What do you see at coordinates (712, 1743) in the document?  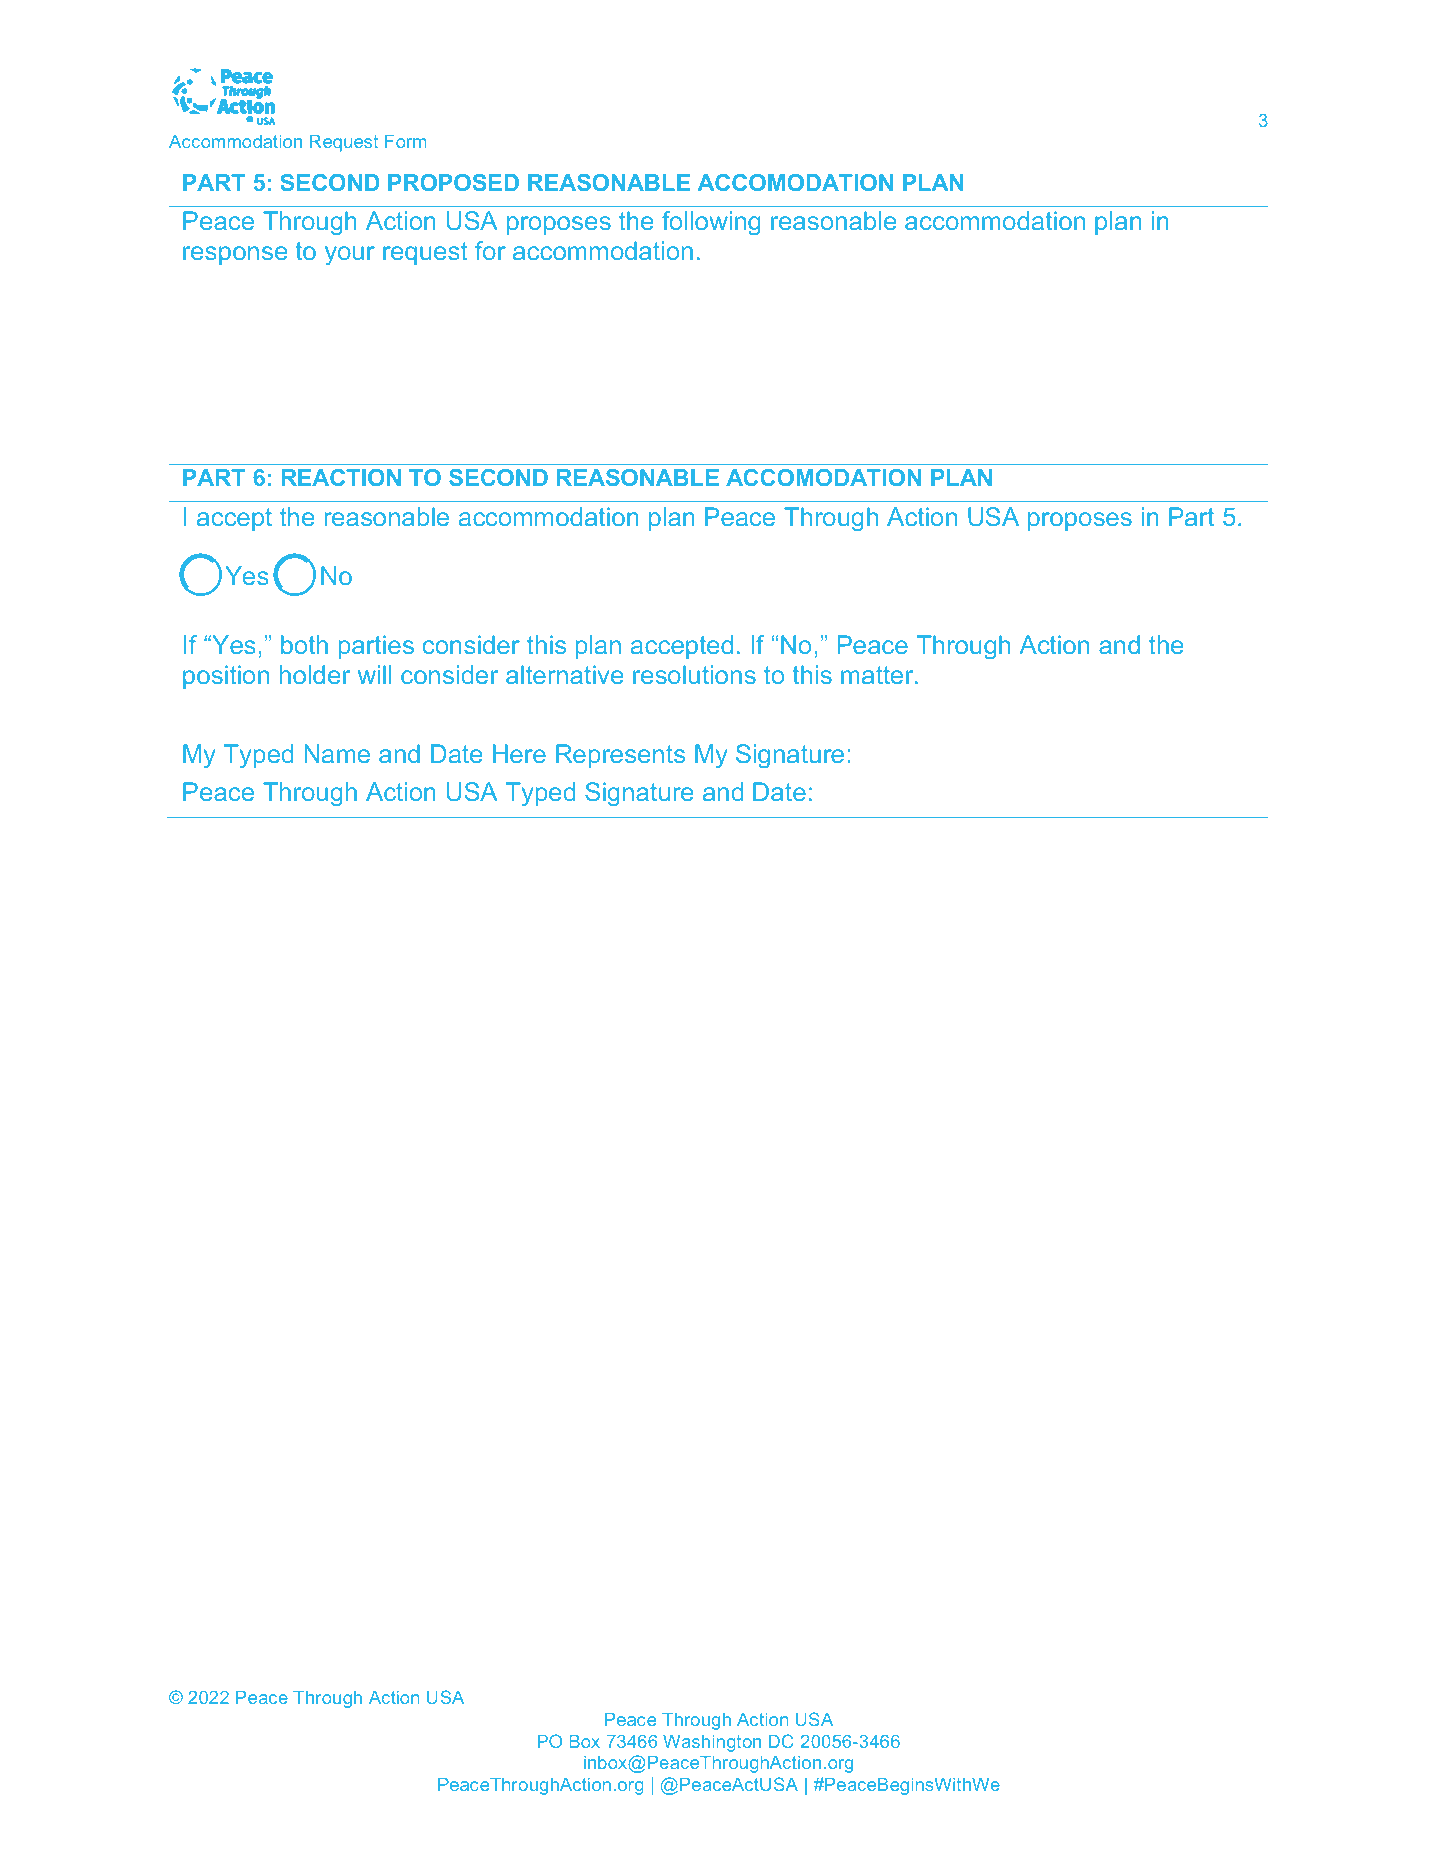 I see `Washington` at bounding box center [712, 1743].
